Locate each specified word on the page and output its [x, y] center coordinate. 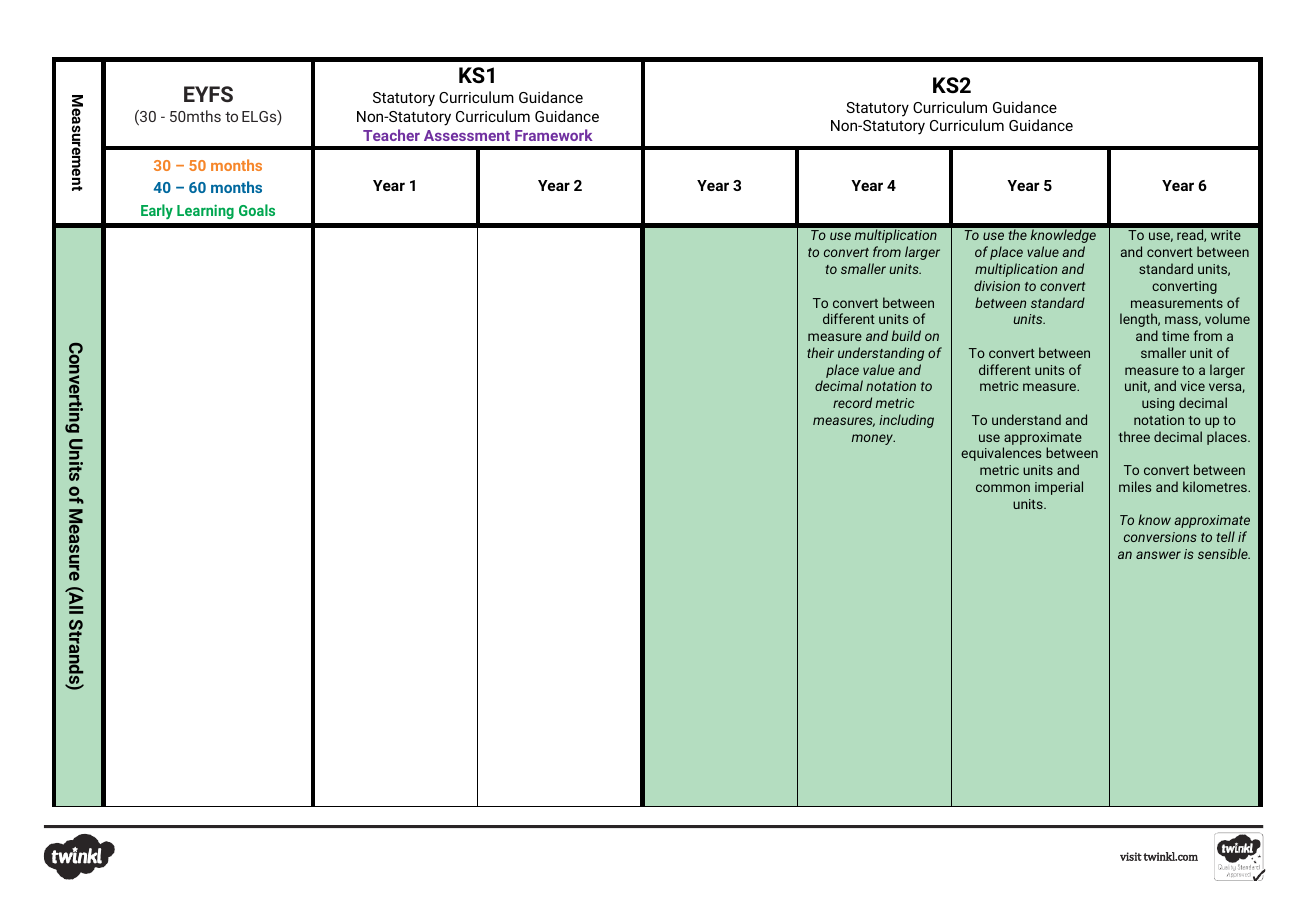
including [906, 421]
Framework [553, 135]
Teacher [391, 135]
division [997, 285]
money [873, 439]
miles [1135, 486]
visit [1131, 856]
